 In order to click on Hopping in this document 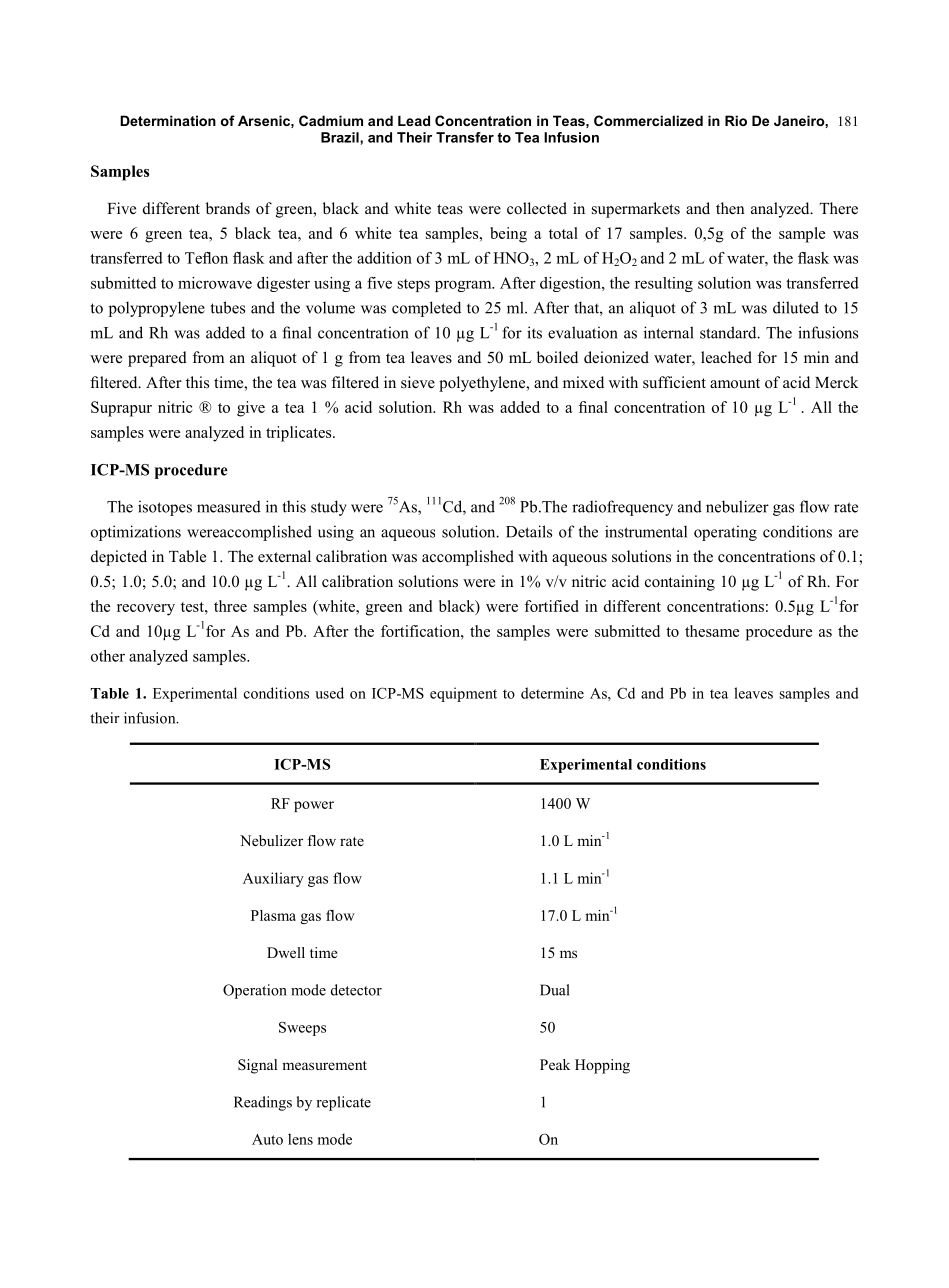, I will do `click(602, 1066)`.
